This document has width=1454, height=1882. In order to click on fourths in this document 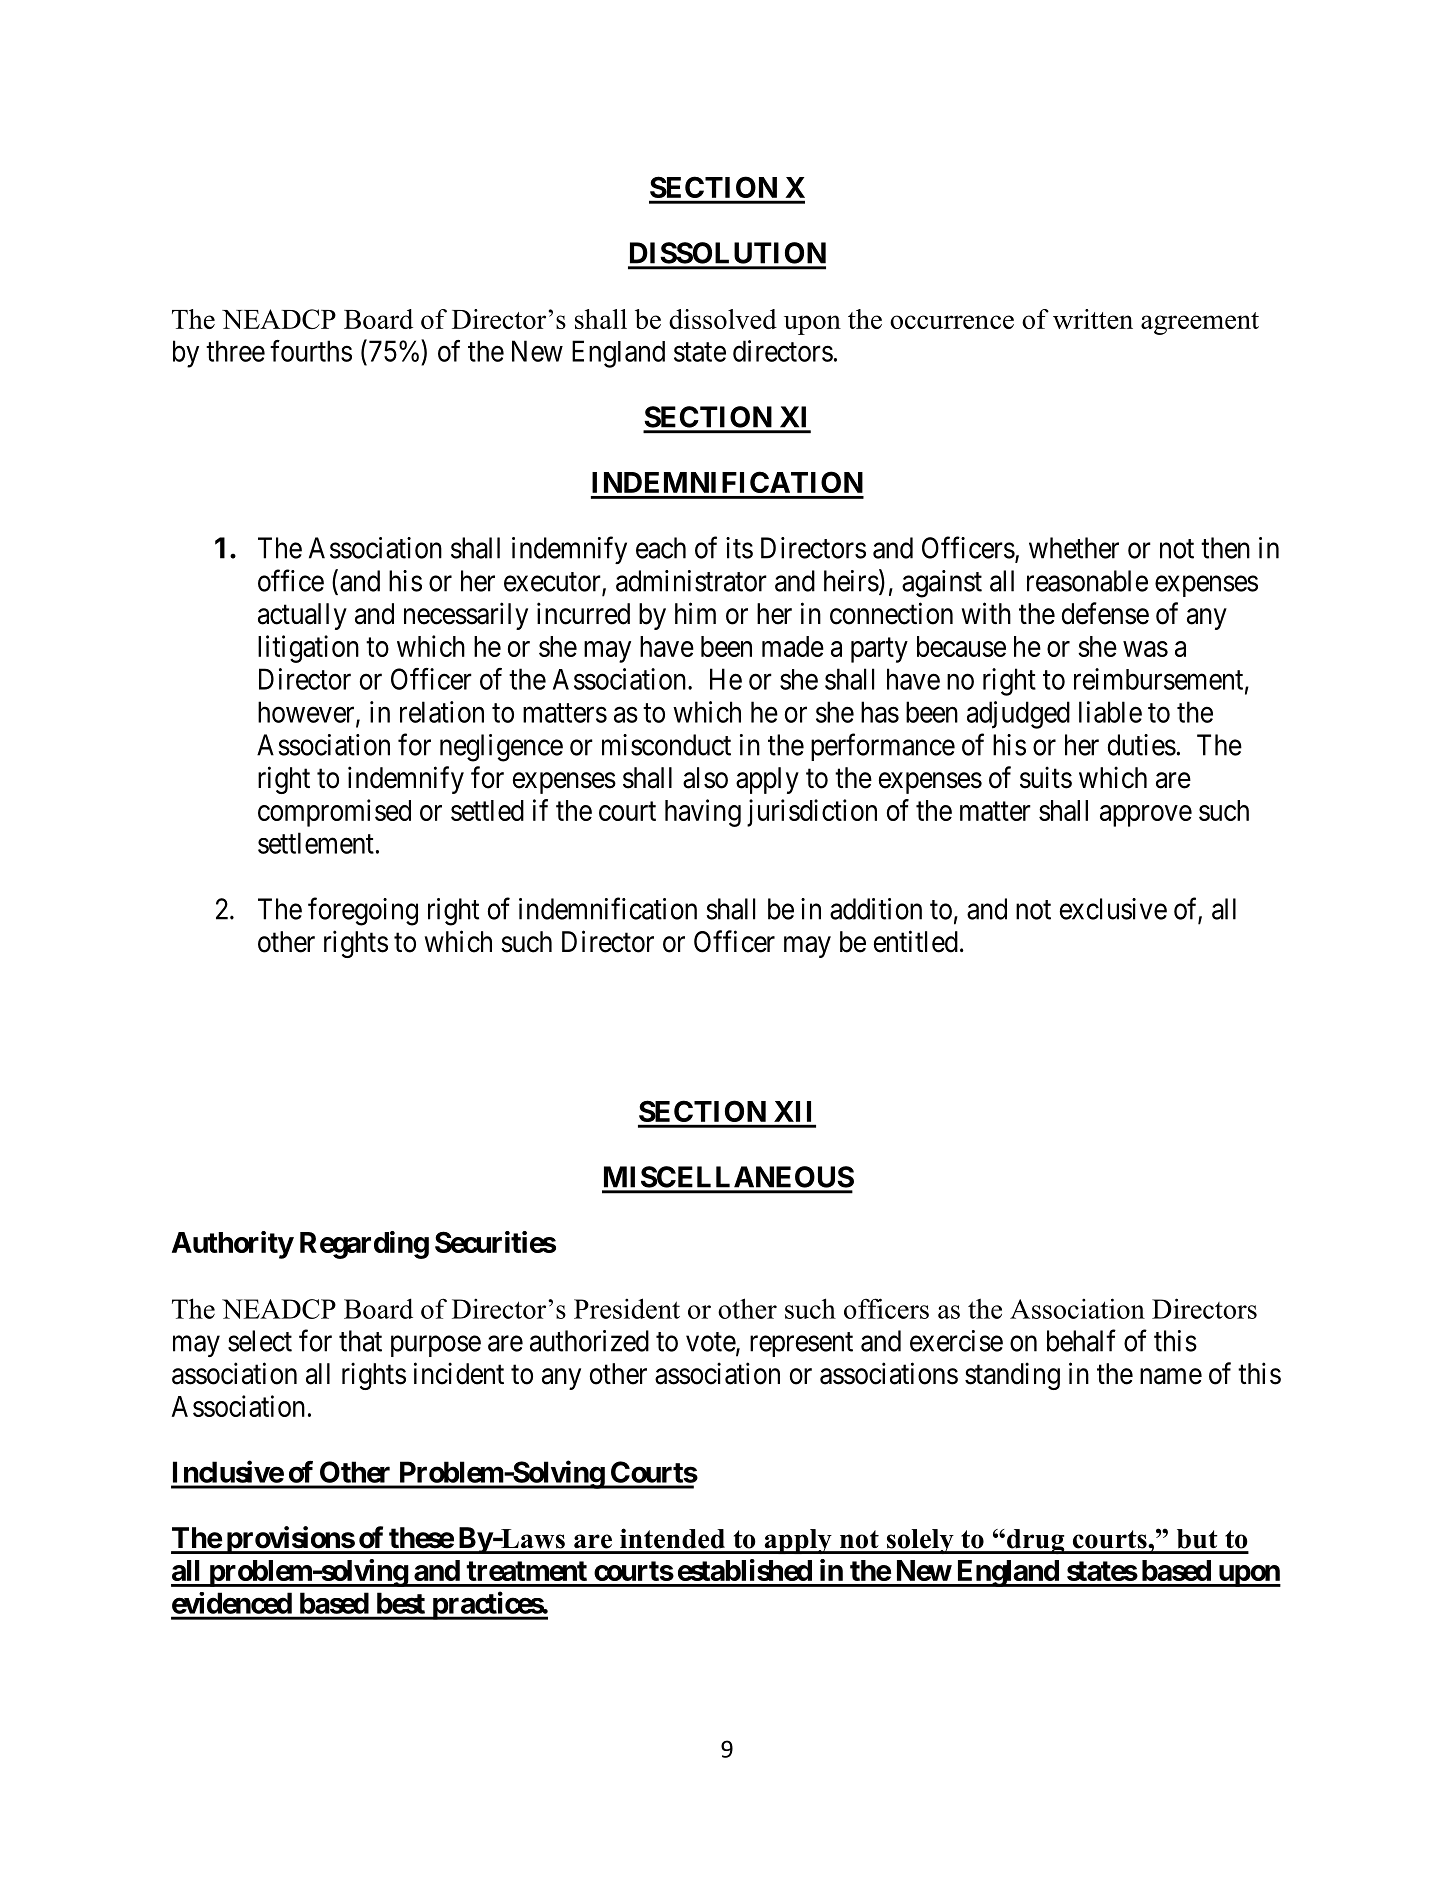, I will do `click(311, 351)`.
